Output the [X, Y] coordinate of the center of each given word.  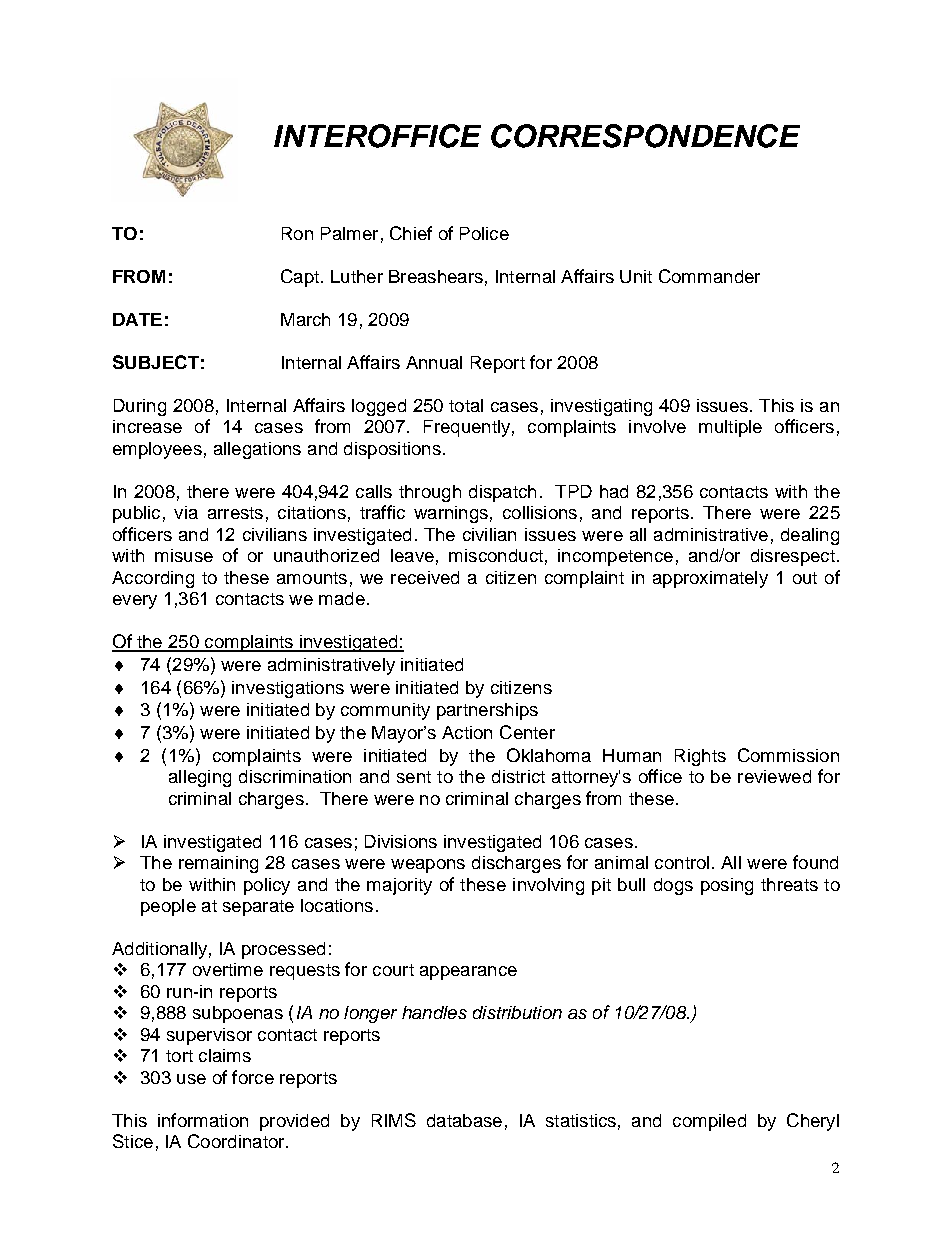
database [464, 1120]
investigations [288, 689]
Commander [709, 276]
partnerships [487, 711]
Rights [700, 757]
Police [484, 233]
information [203, 1120]
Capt [300, 278]
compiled [709, 1122]
